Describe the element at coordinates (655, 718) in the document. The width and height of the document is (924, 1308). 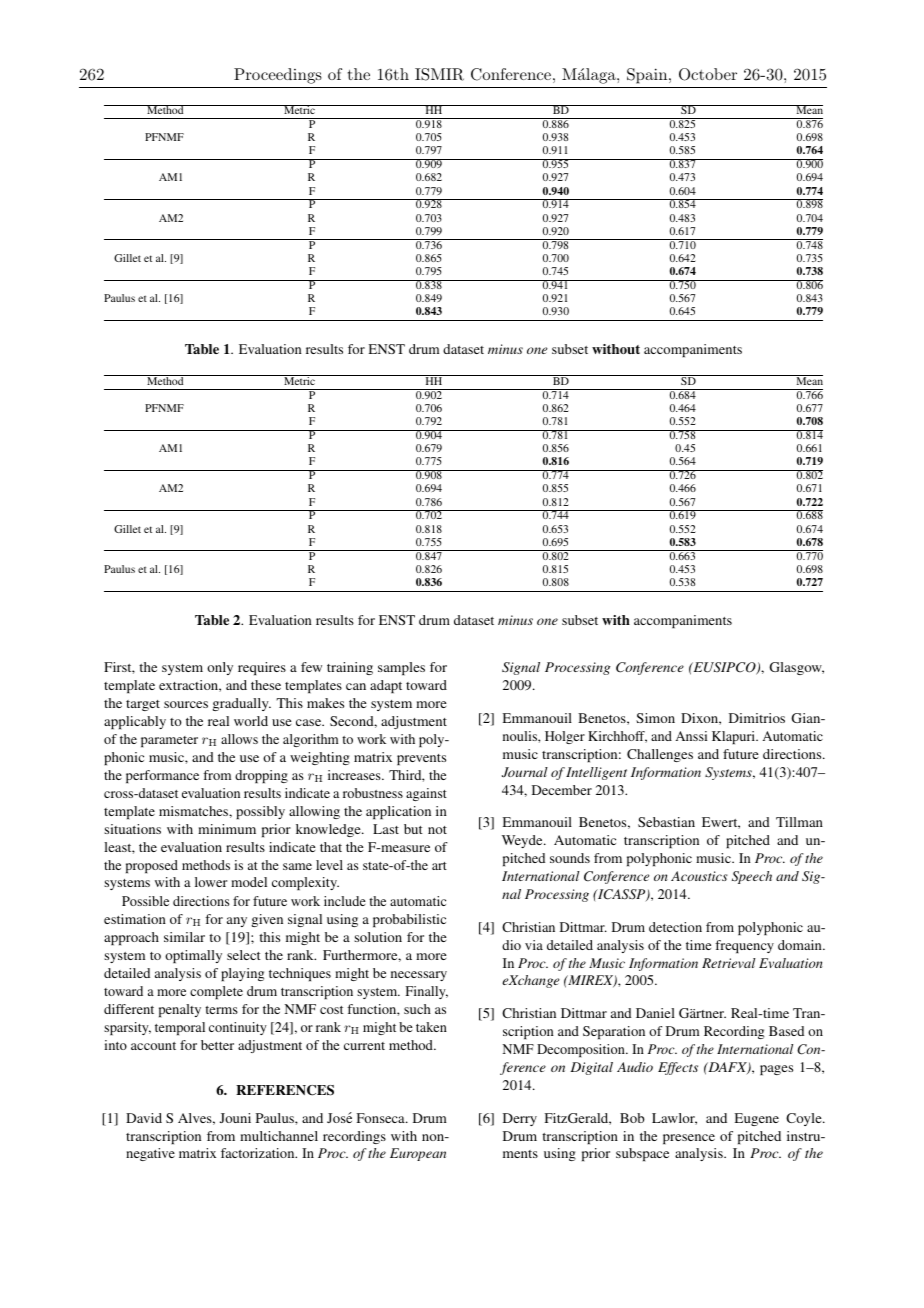
I see `Simon` at that location.
